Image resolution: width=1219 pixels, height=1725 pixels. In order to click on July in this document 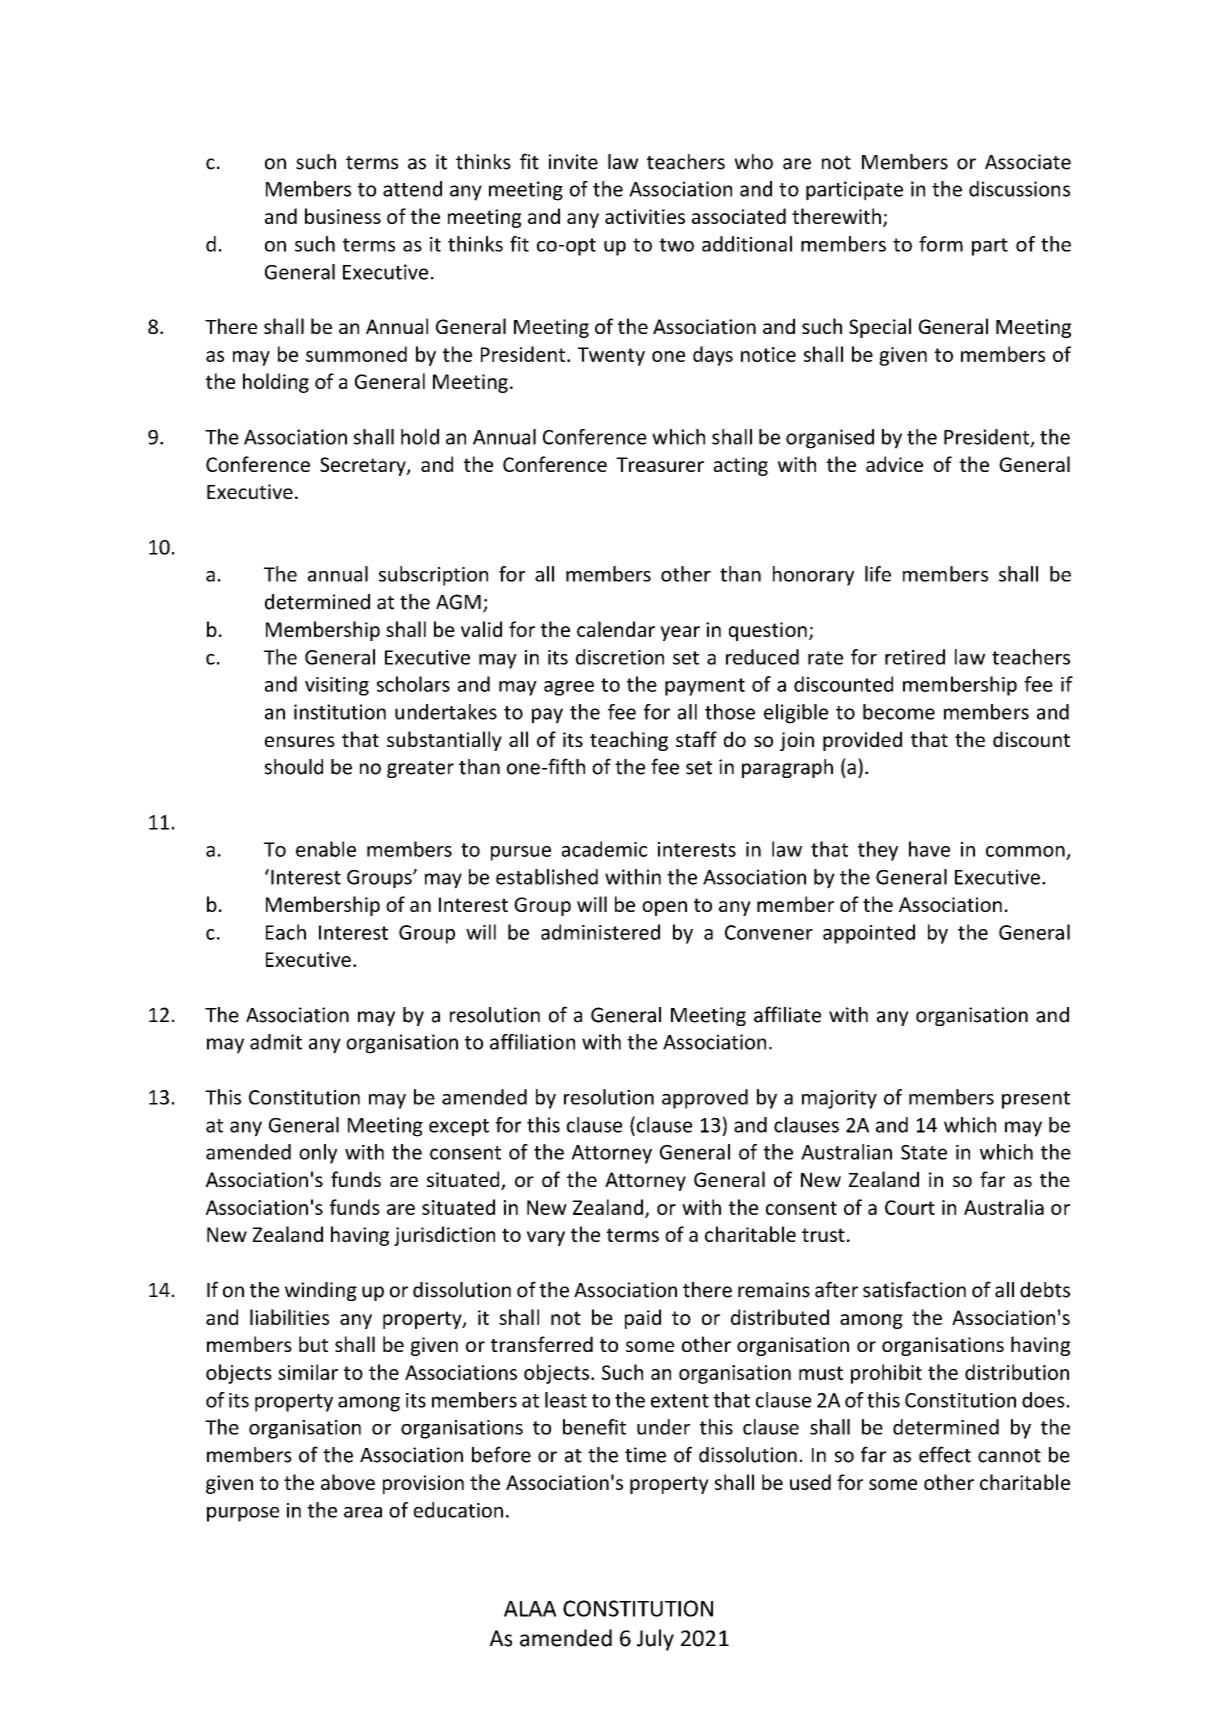, I will do `click(655, 1640)`.
